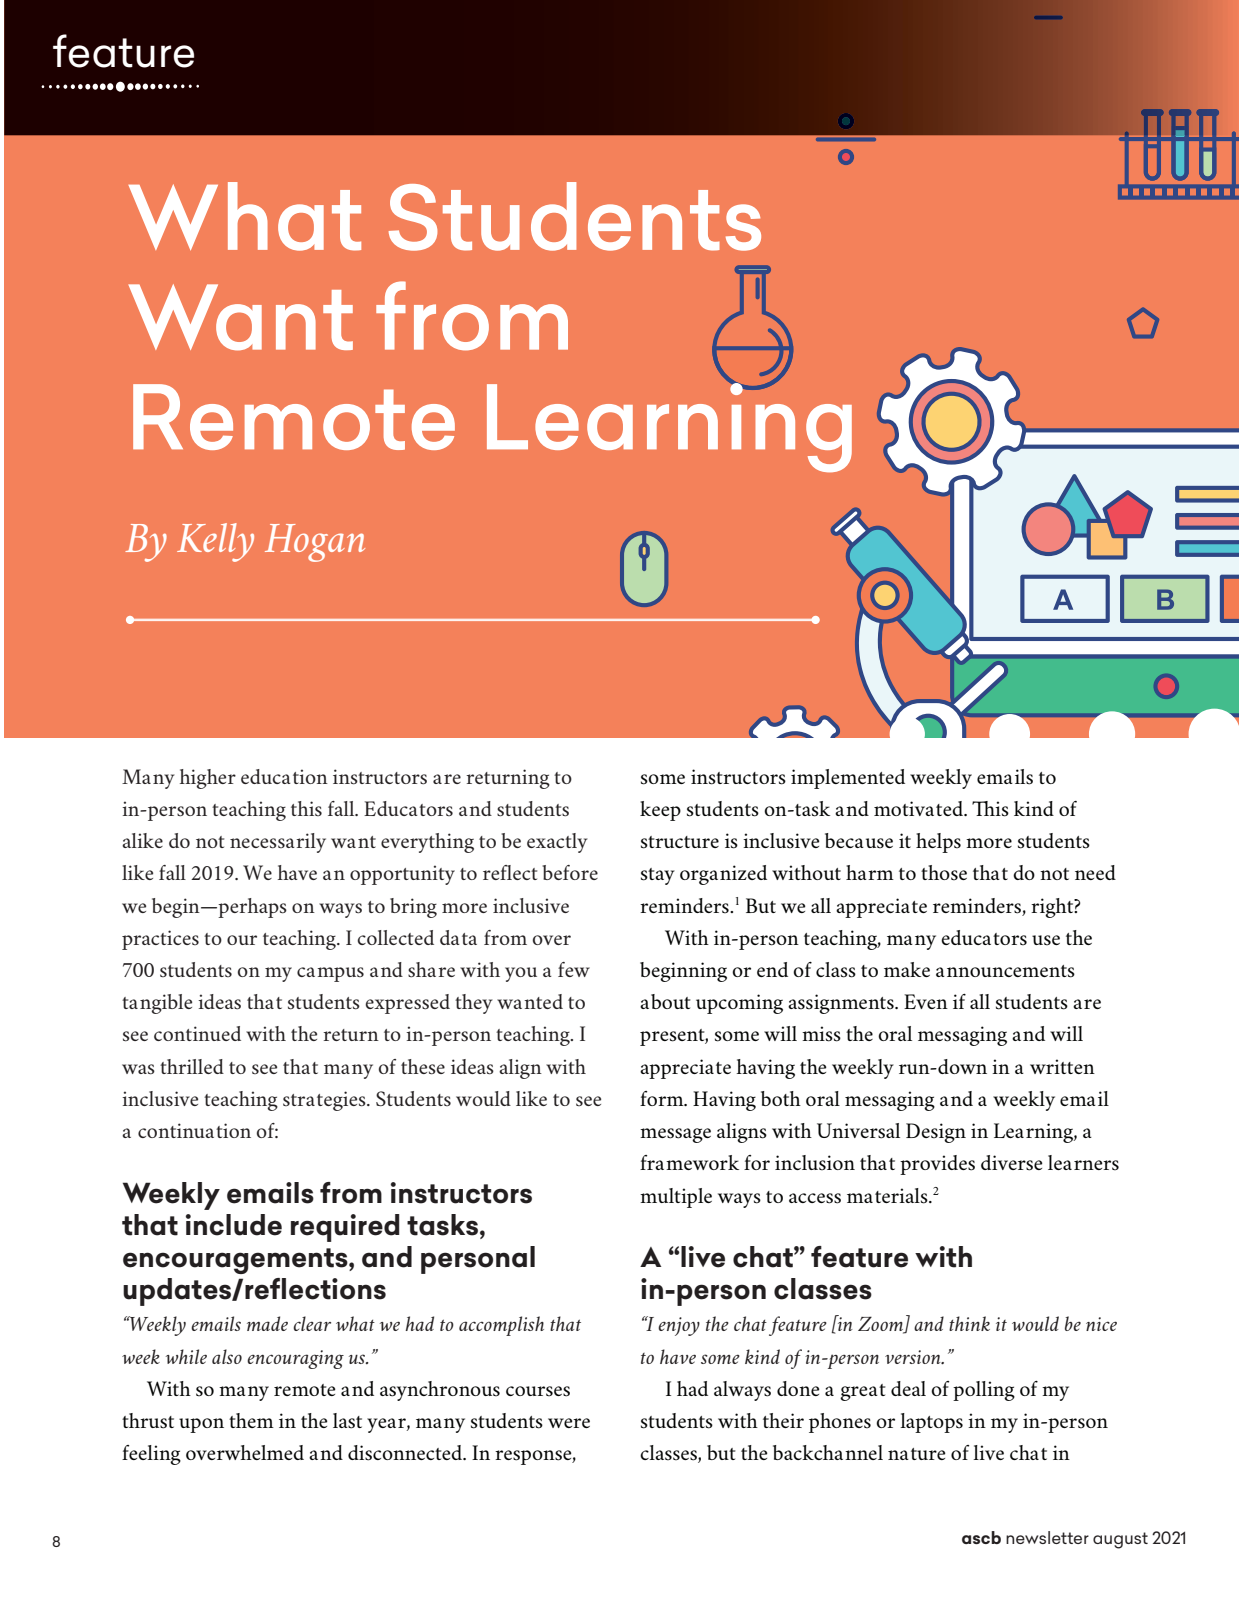 This screenshot has width=1243, height=1609. Describe the element at coordinates (315, 543) in the screenshot. I see `Hogan` at that location.
